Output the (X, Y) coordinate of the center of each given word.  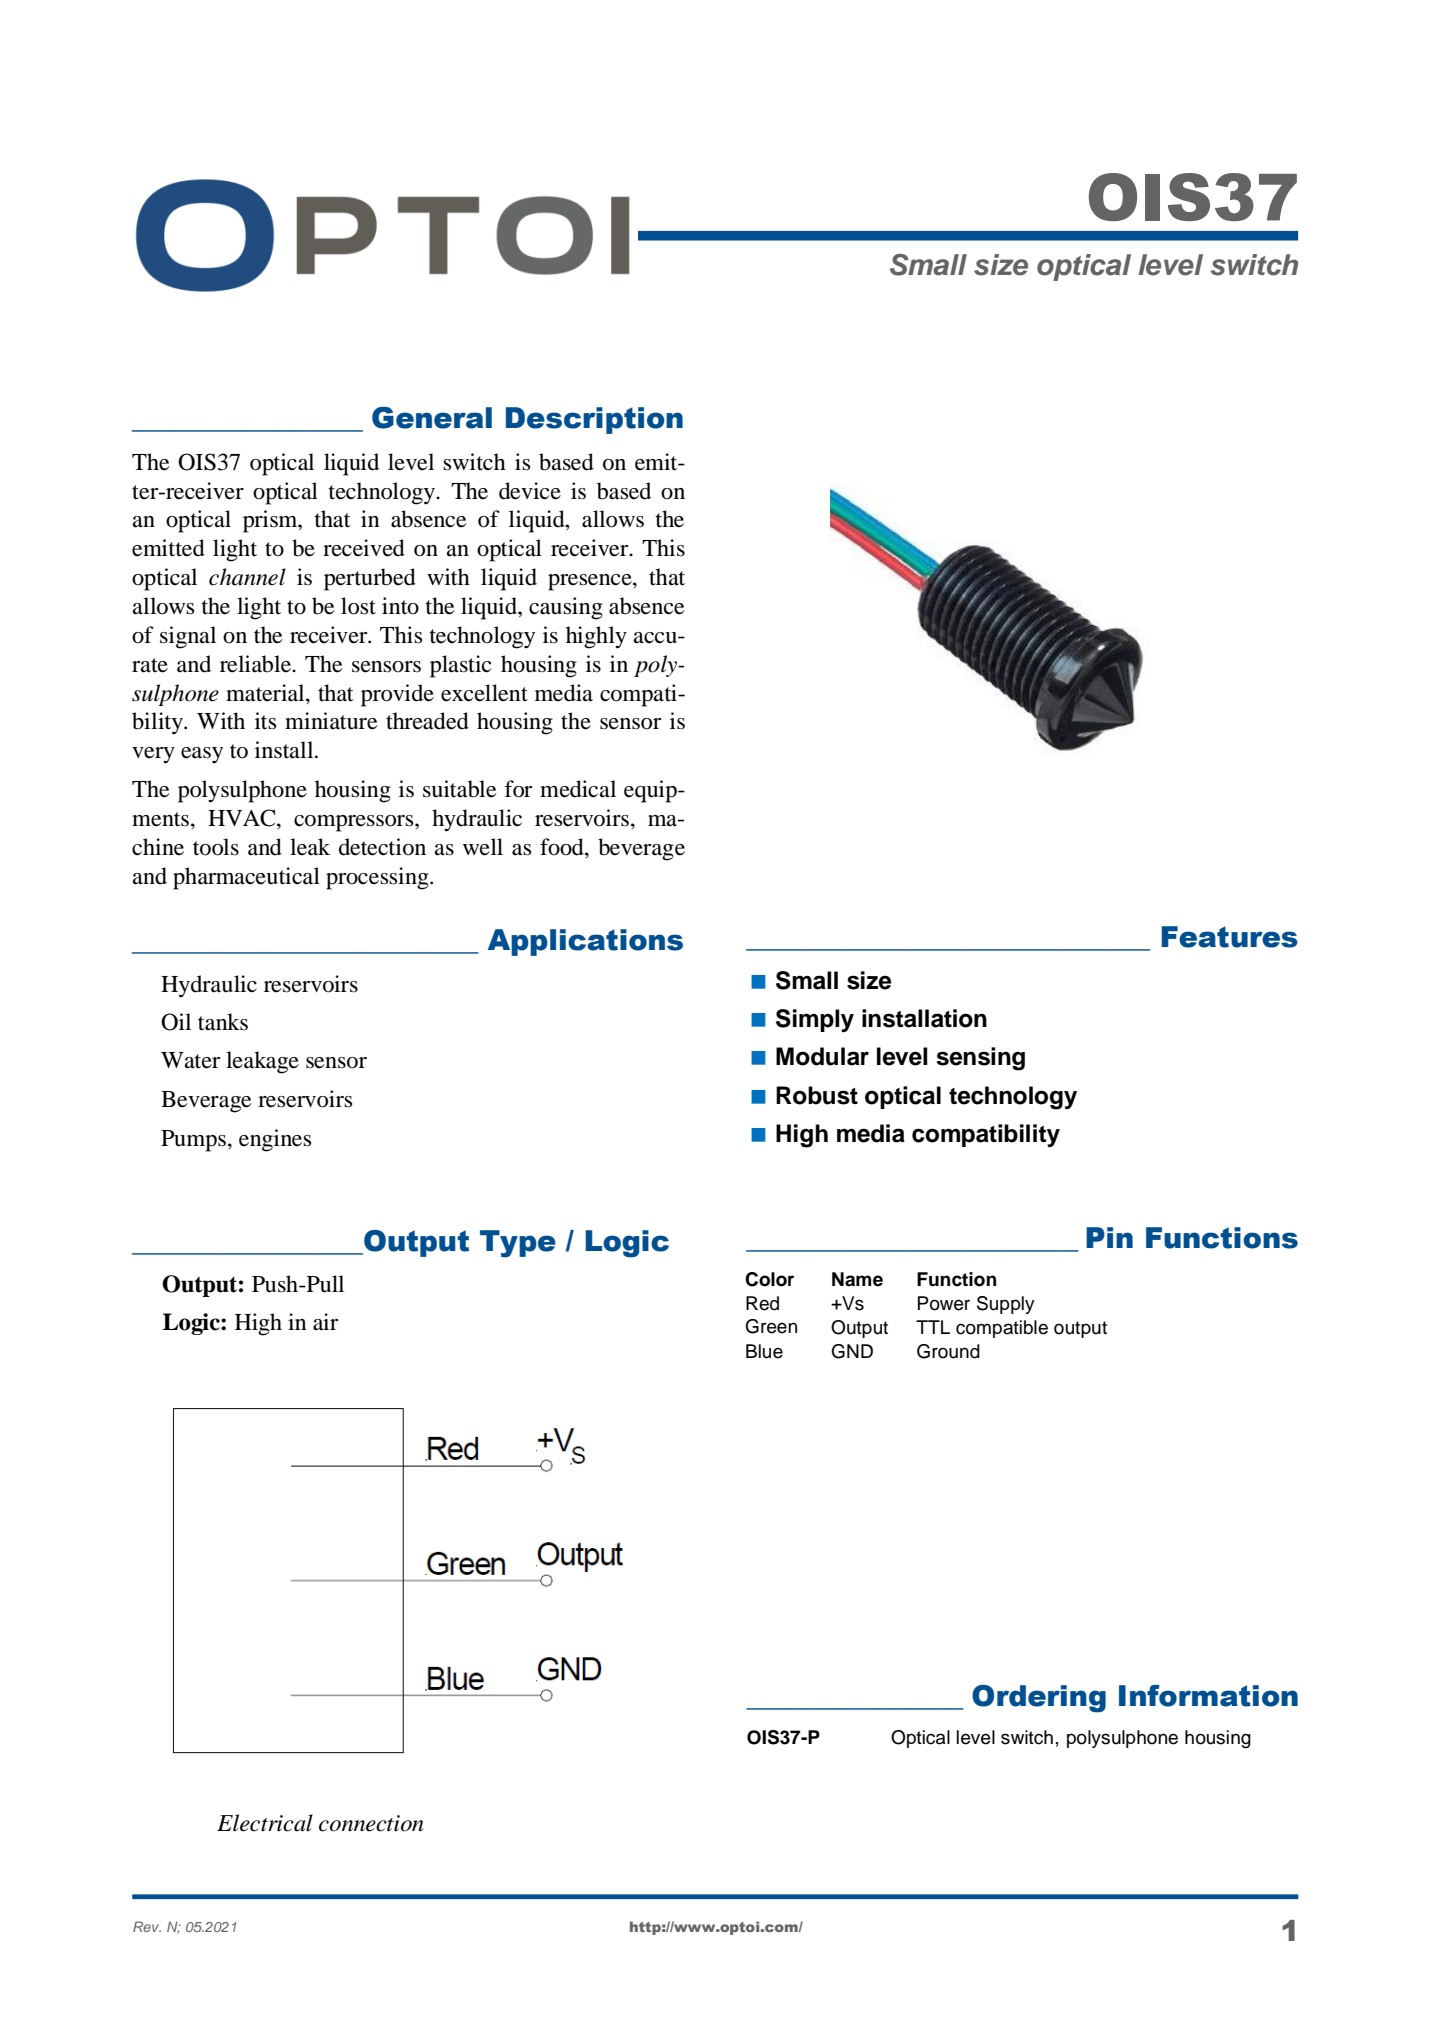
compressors (355, 823)
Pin (1109, 1237)
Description (594, 420)
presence (591, 582)
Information (1208, 1696)
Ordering (1039, 1699)
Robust (817, 1095)
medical (578, 789)
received (364, 548)
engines (275, 1140)
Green (771, 1326)
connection (371, 1823)
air (325, 1322)
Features (1229, 937)
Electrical (265, 1823)
